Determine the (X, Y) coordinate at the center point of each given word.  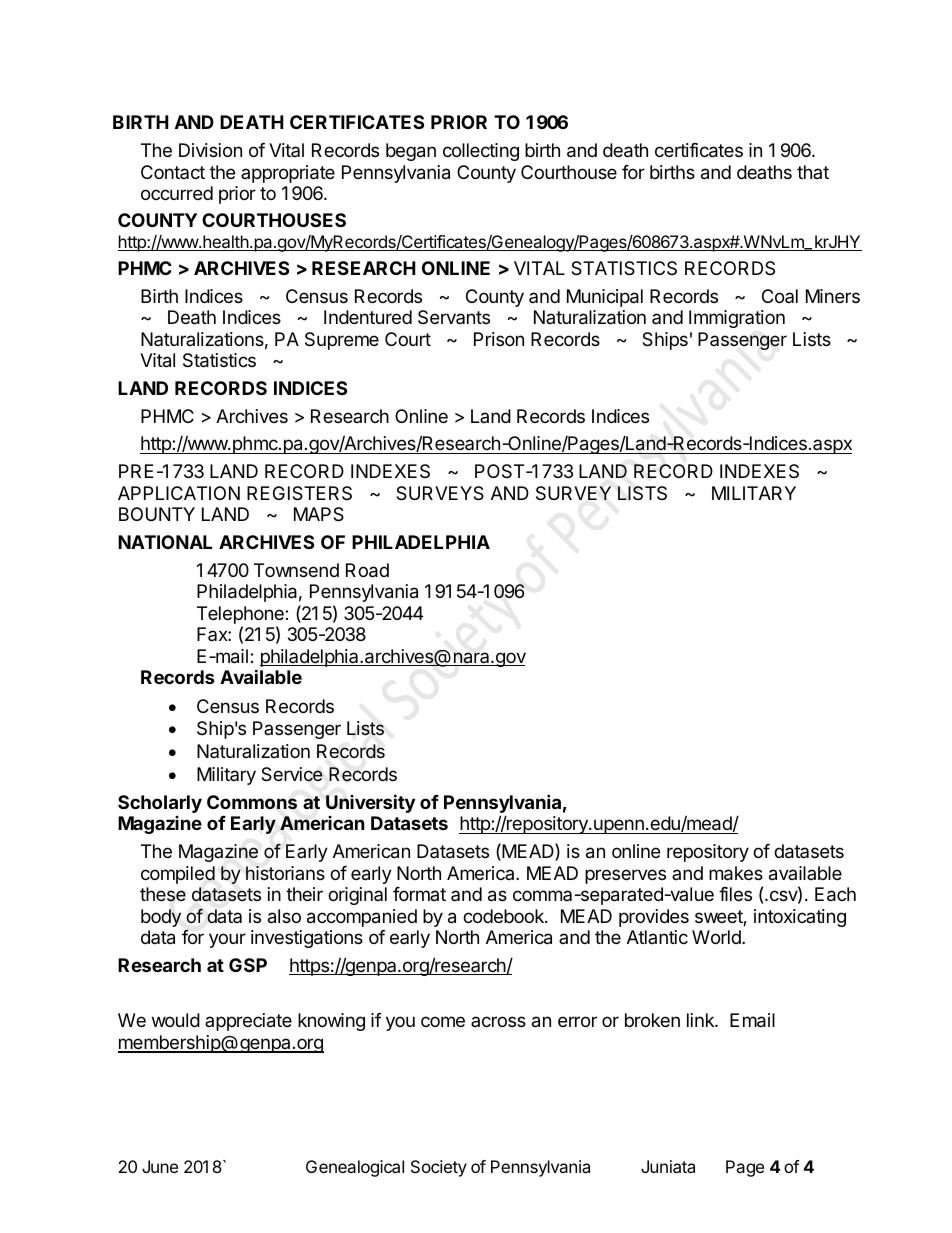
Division (210, 150)
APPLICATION (179, 493)
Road (367, 570)
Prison (499, 339)
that (813, 172)
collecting (481, 152)
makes (736, 873)
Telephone (241, 615)
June (160, 1166)
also (284, 916)
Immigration (737, 319)
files (735, 894)
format (419, 894)
